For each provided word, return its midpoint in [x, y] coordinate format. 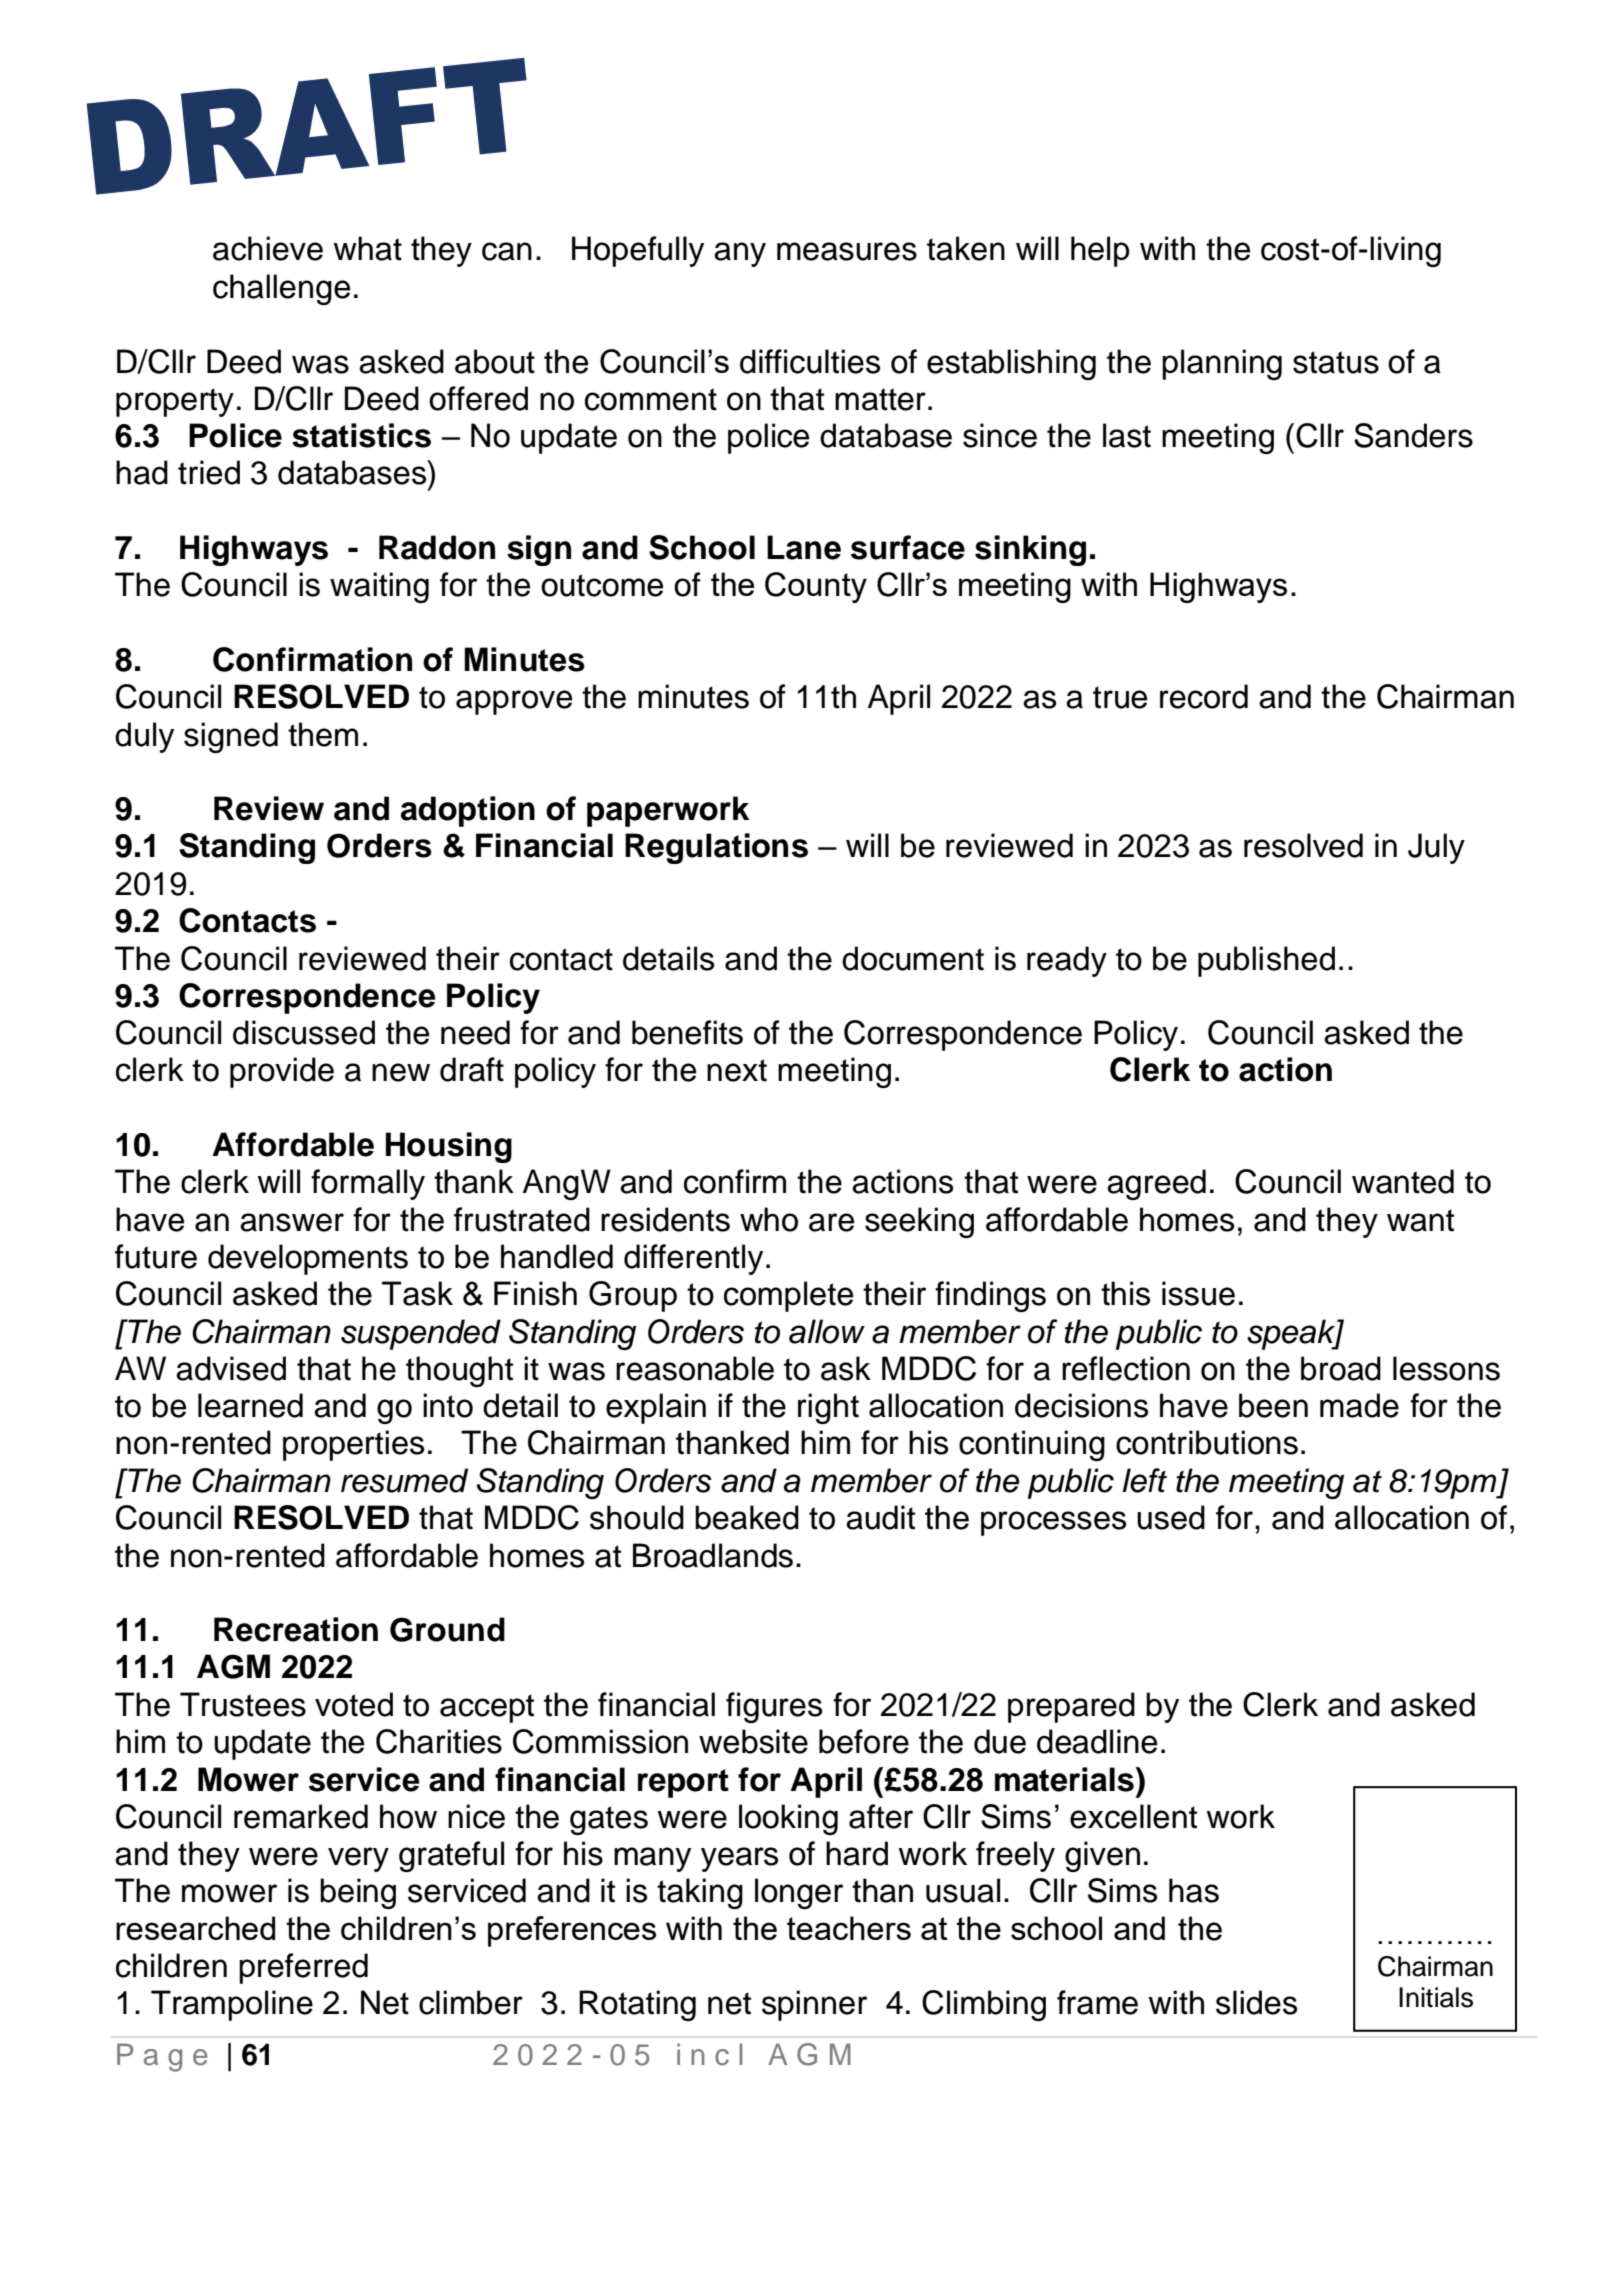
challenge [281, 289]
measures [847, 251]
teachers [849, 1928]
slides [1256, 2002]
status [1336, 362]
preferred [303, 1968]
